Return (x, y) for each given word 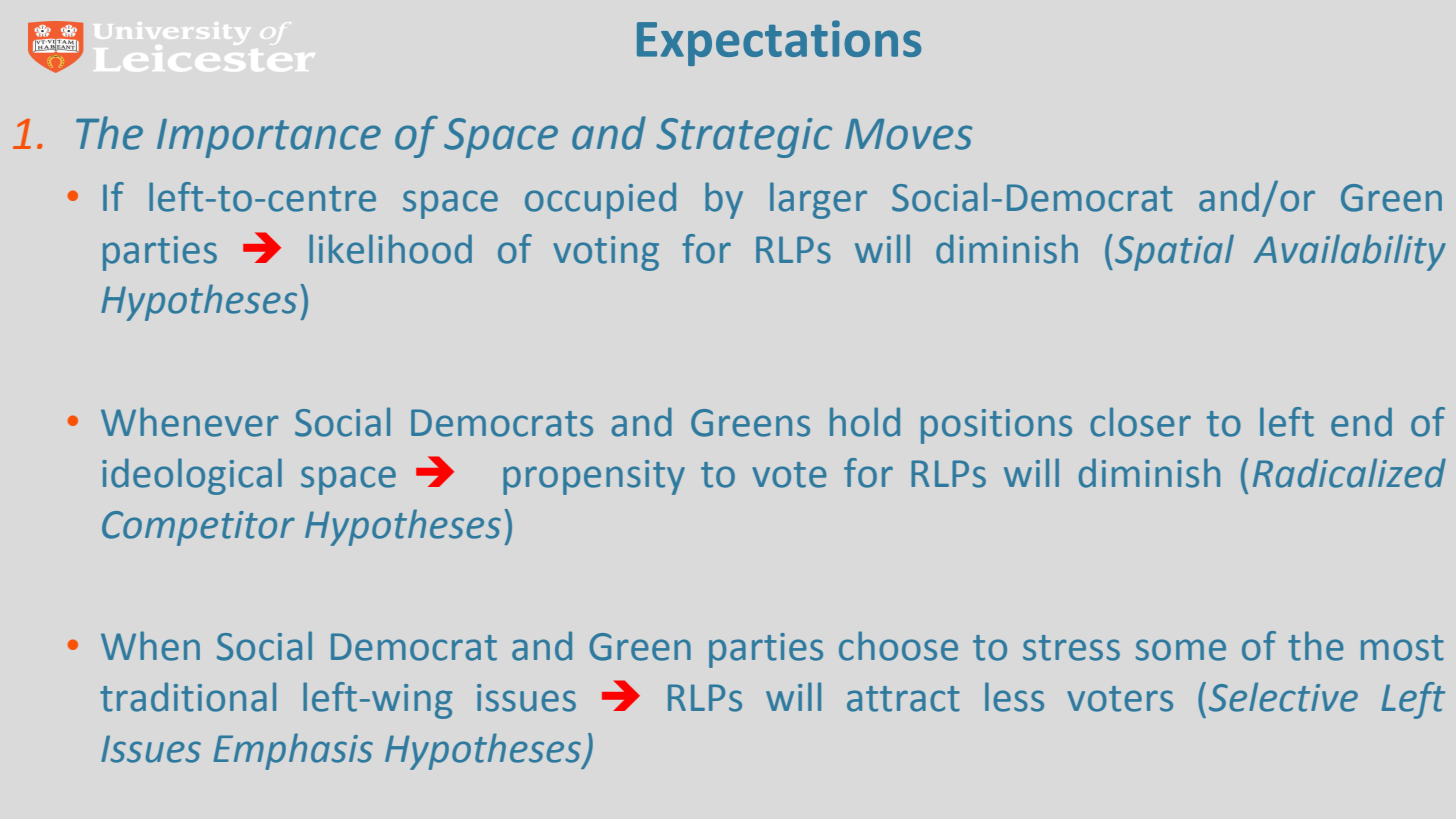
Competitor (198, 528)
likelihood (390, 249)
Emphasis (293, 751)
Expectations (779, 43)
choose (898, 646)
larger (818, 200)
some (1181, 650)
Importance (269, 138)
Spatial (1174, 252)
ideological (192, 476)
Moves (908, 134)
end (1361, 422)
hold (865, 422)
